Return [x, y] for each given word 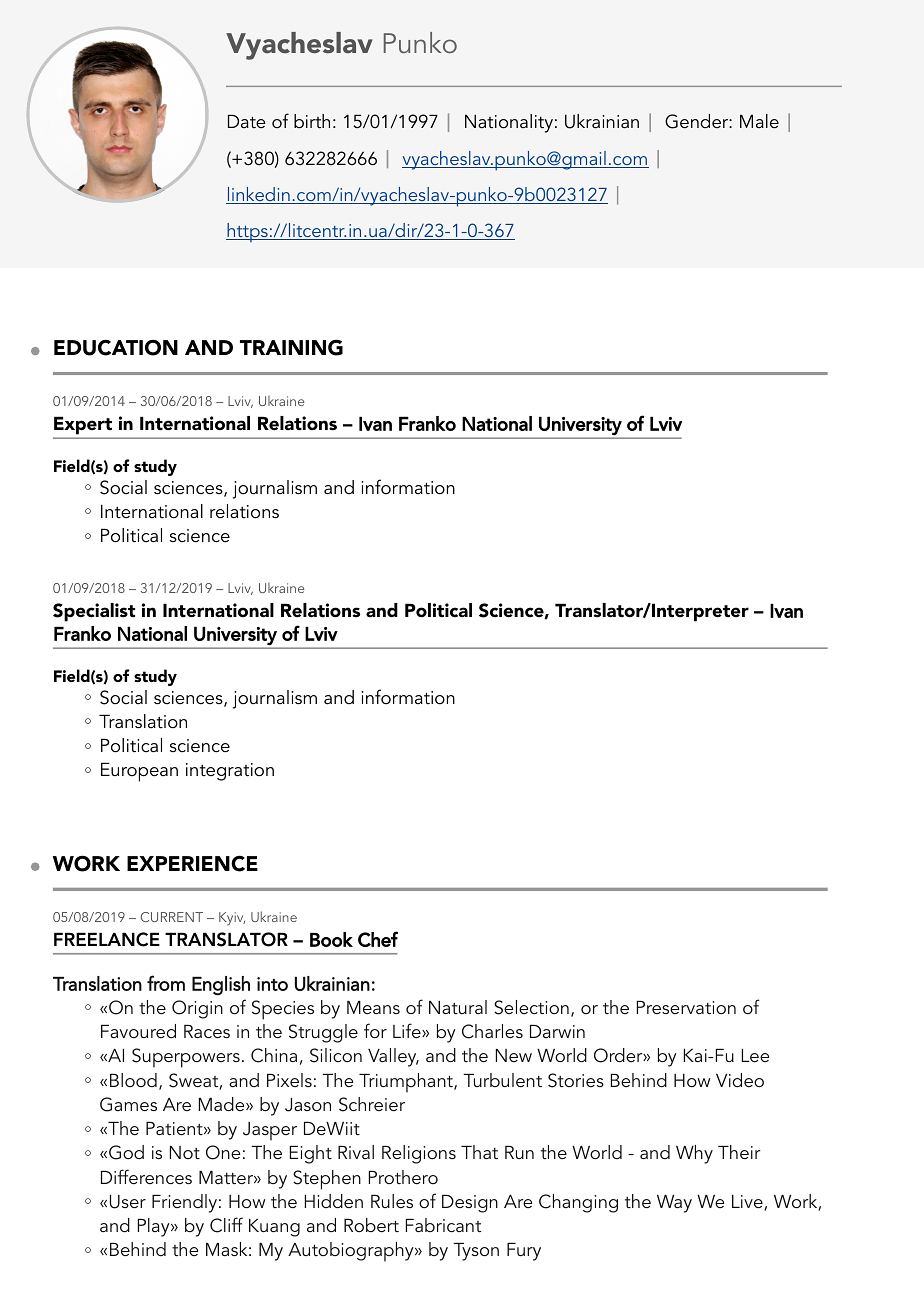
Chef [378, 939]
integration [230, 772]
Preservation [686, 1007]
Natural [458, 1007]
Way [674, 1204]
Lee [755, 1055]
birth [312, 121]
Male [759, 121]
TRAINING [291, 347]
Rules [392, 1201]
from [166, 983]
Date [247, 121]
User [128, 1202]
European [139, 772]
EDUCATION [116, 347]
